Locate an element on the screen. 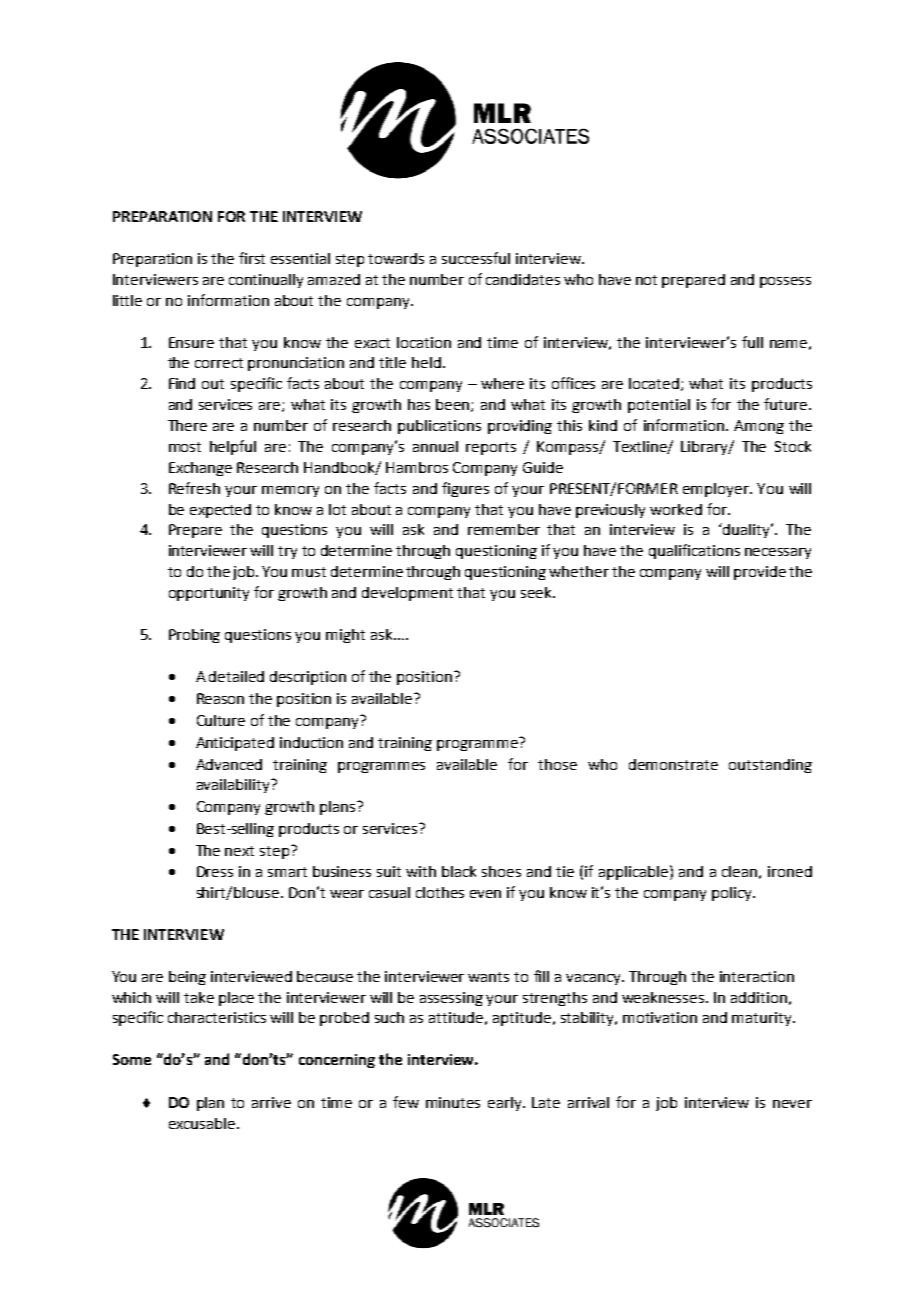  might is located at coordinates (345, 636).
